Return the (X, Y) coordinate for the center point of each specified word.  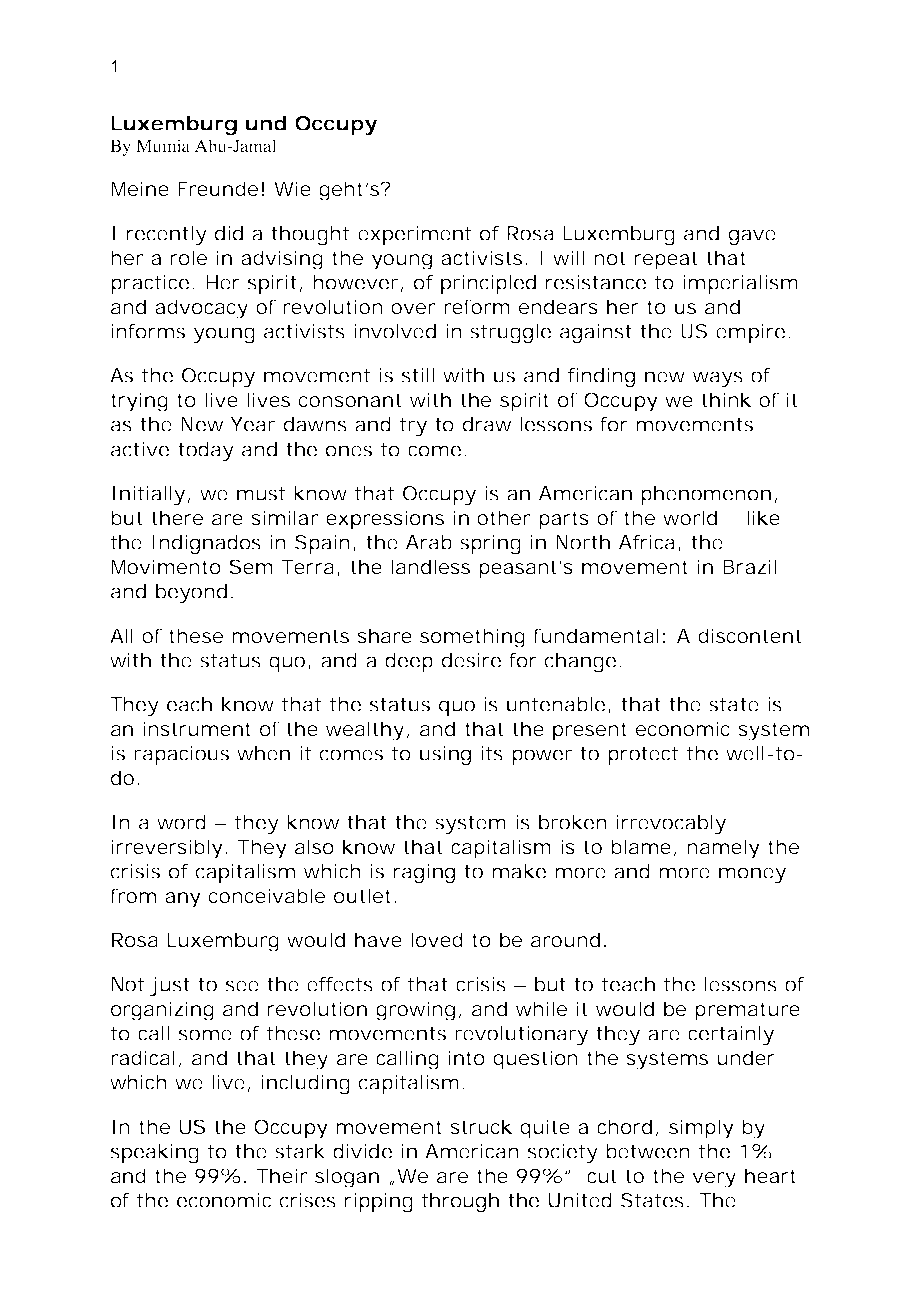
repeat (666, 260)
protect (643, 756)
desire (471, 660)
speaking (154, 1153)
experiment (414, 235)
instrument (197, 728)
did (229, 233)
